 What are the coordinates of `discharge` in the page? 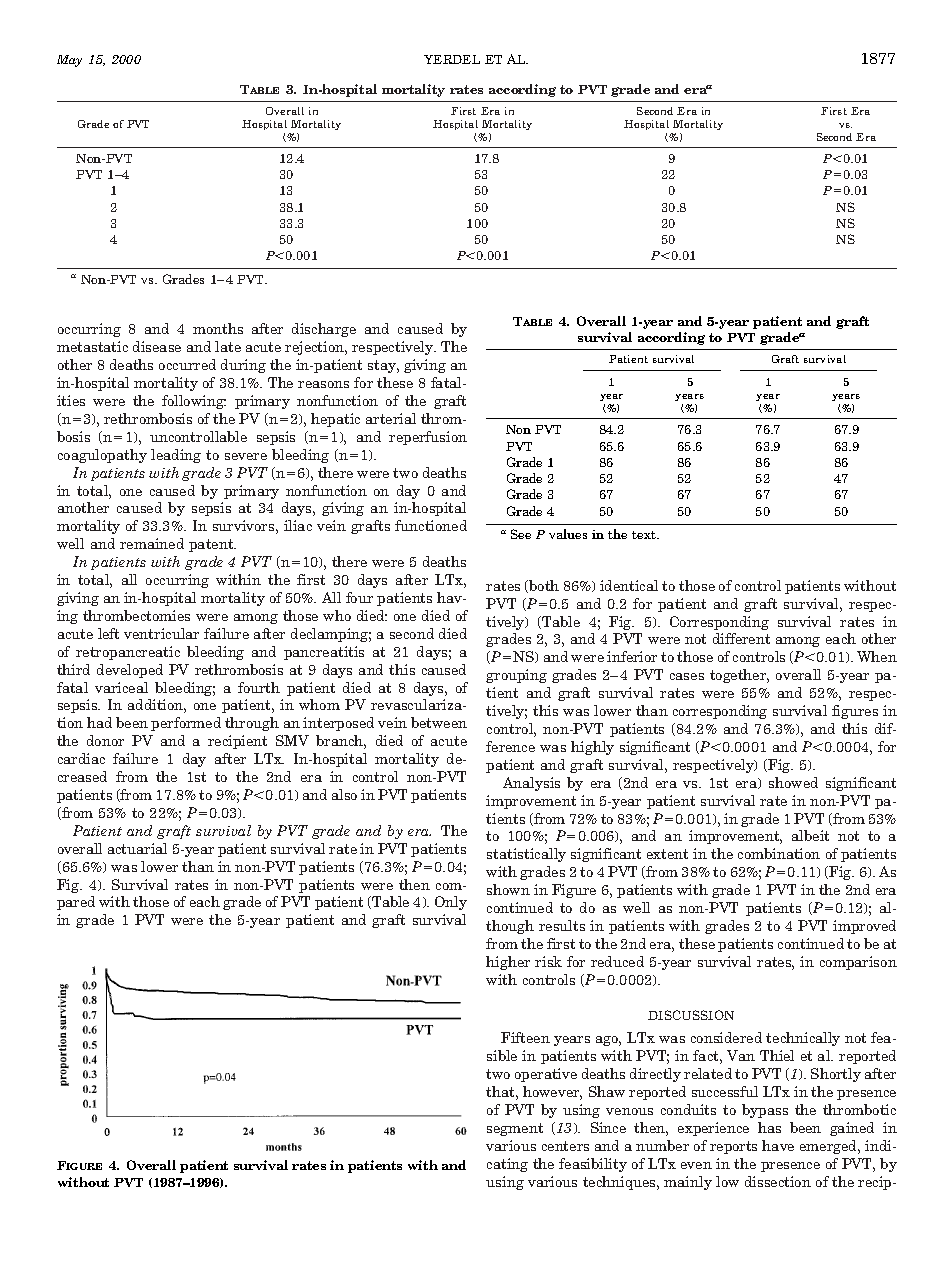 It's located at (324, 330).
